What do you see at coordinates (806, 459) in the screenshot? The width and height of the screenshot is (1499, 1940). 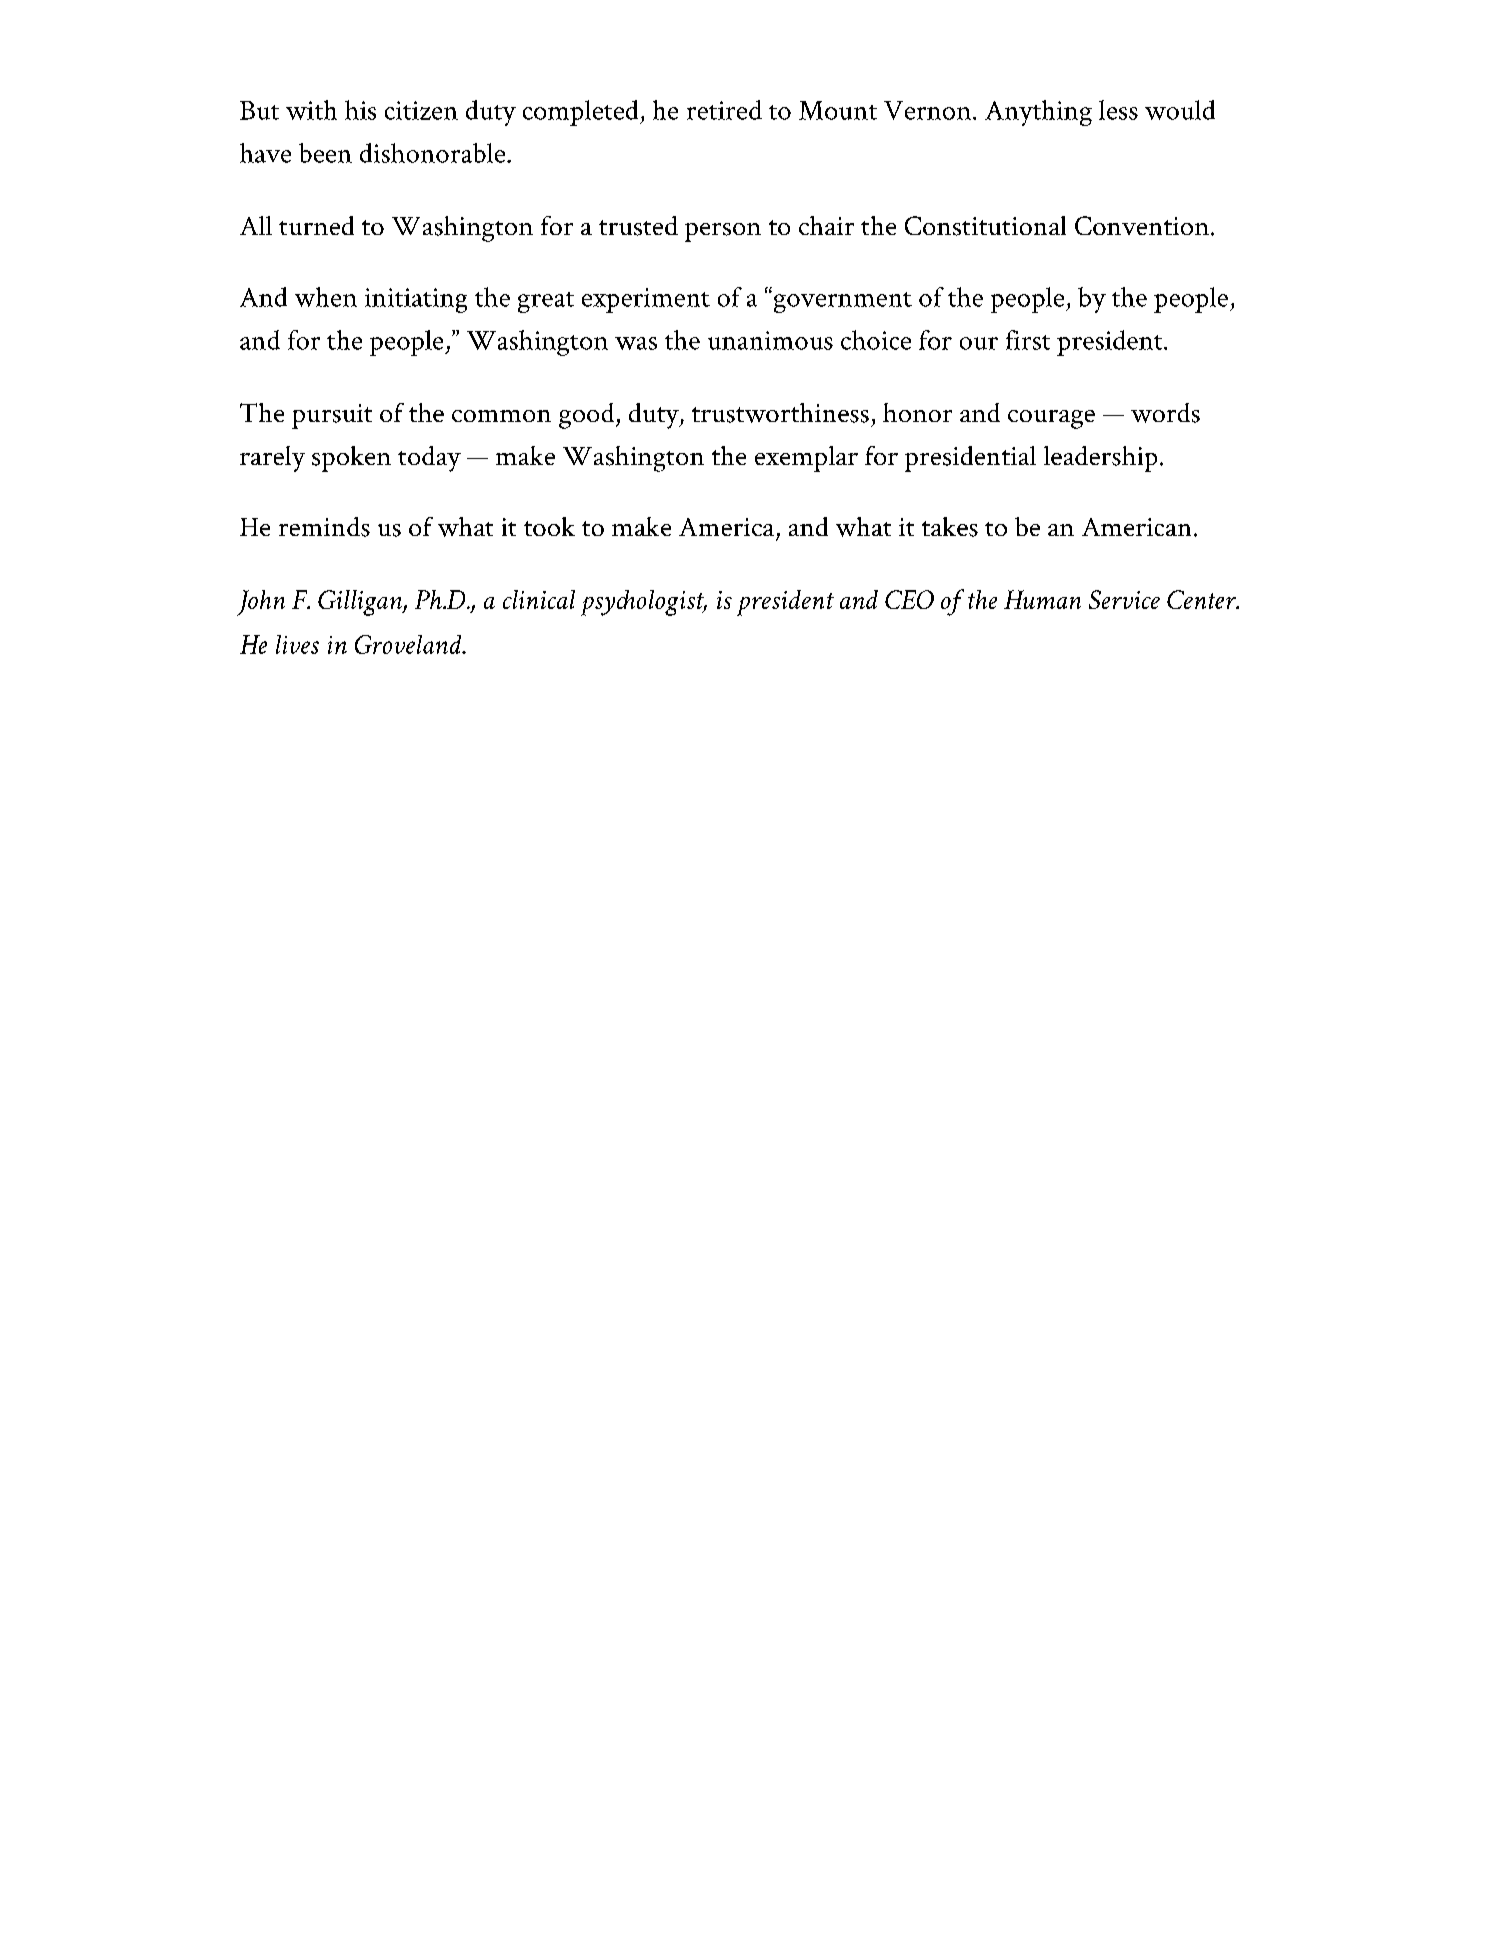 I see `exemplar` at bounding box center [806, 459].
